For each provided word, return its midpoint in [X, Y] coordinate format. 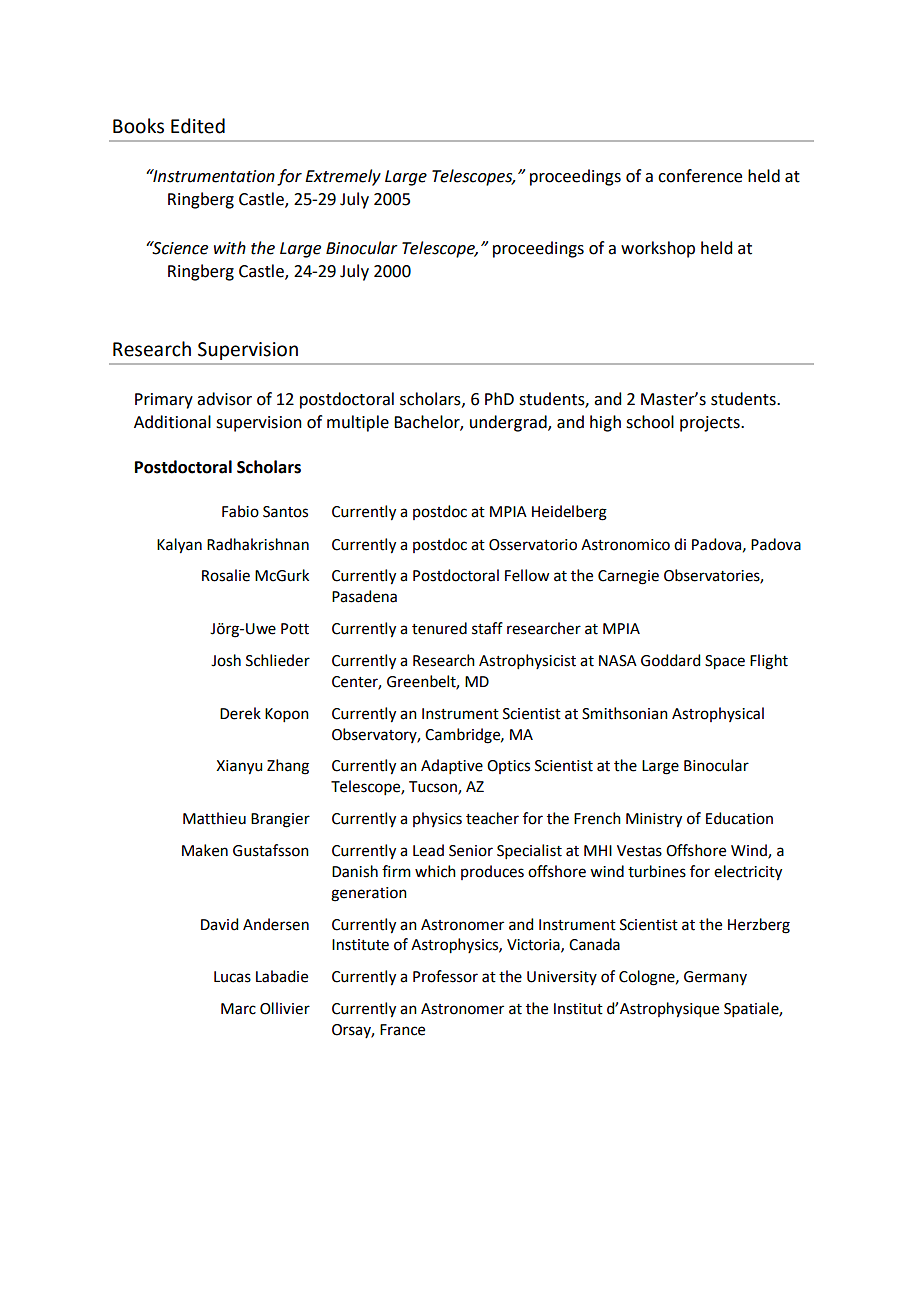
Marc [238, 1009]
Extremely [343, 177]
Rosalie [226, 575]
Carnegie [628, 577]
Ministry [654, 820]
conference [700, 176]
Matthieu [214, 818]
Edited [198, 126]
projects [711, 424]
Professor [445, 976]
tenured [439, 628]
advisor [224, 399]
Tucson [434, 788]
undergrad [509, 423]
